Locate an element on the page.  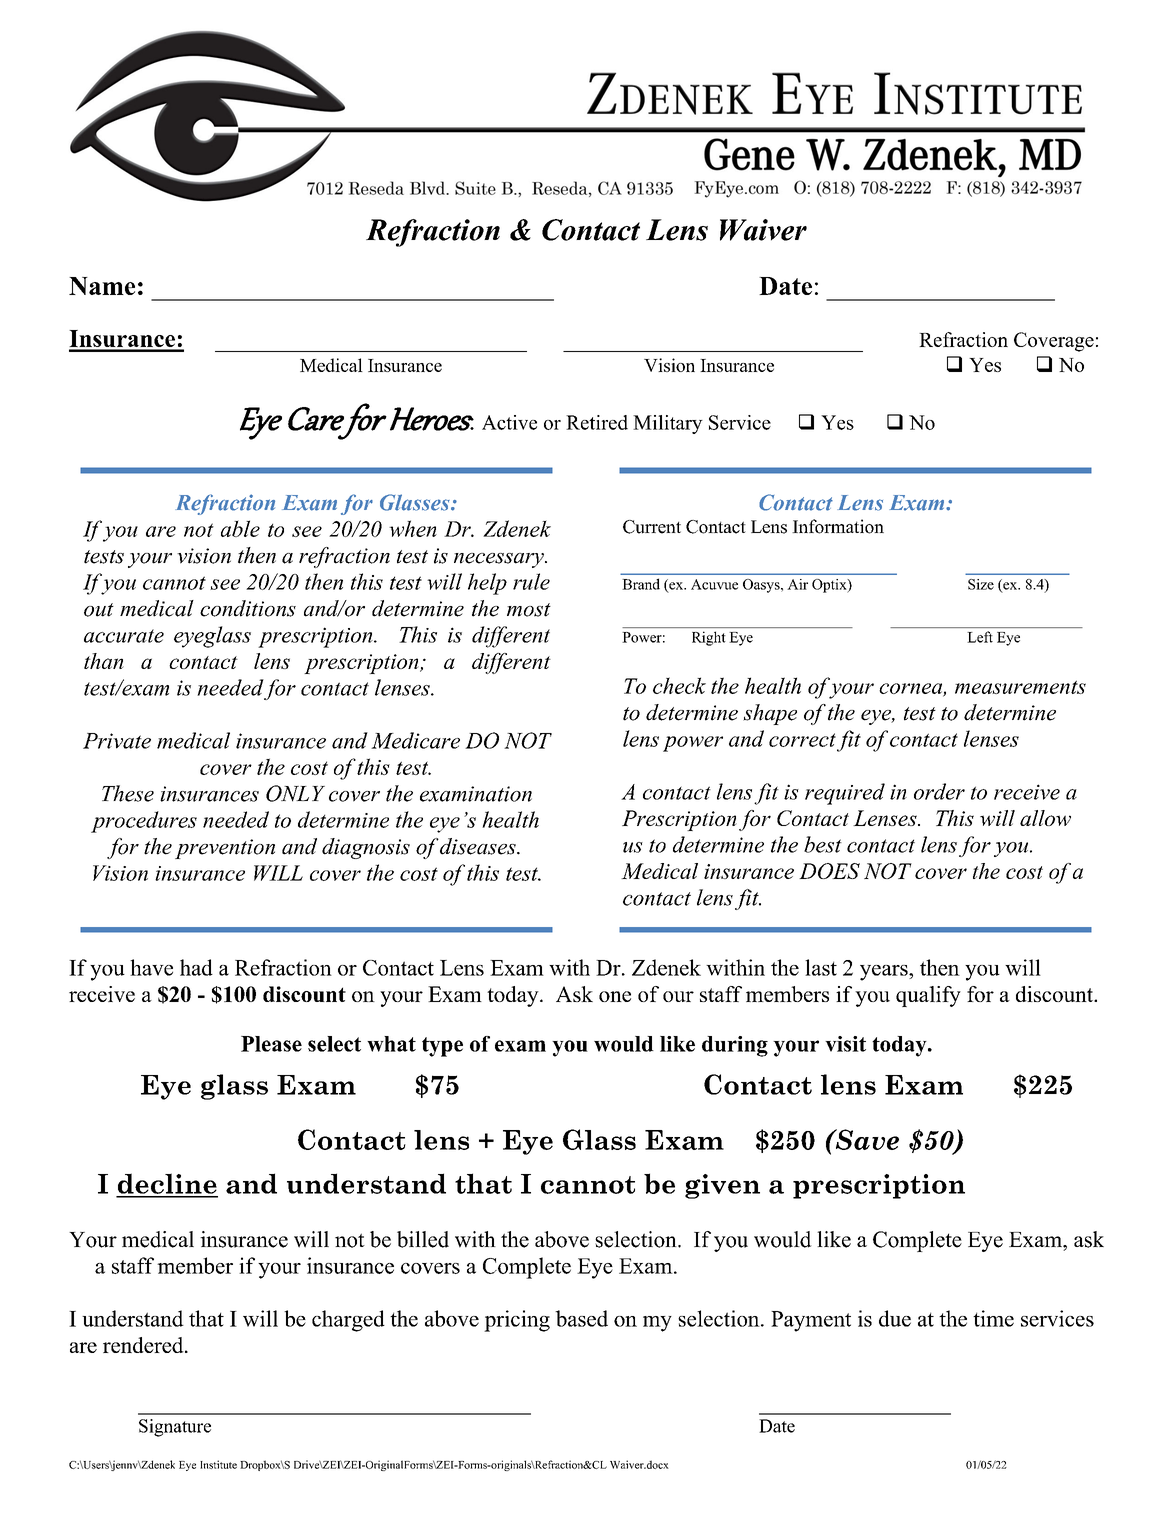
DOES is located at coordinates (829, 871).
